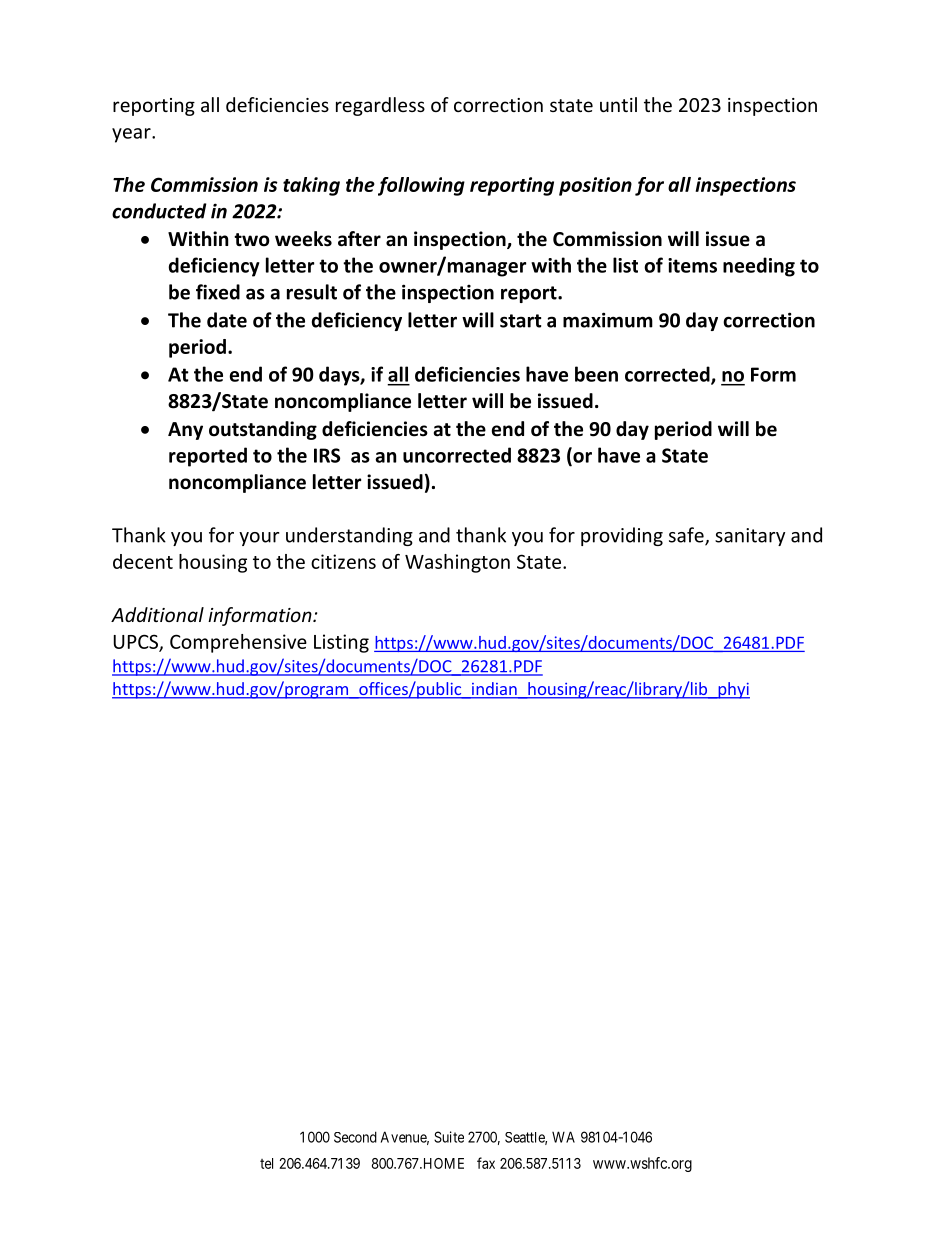 This page has width=952, height=1233. What do you see at coordinates (618, 104) in the page?
I see `until` at bounding box center [618, 104].
